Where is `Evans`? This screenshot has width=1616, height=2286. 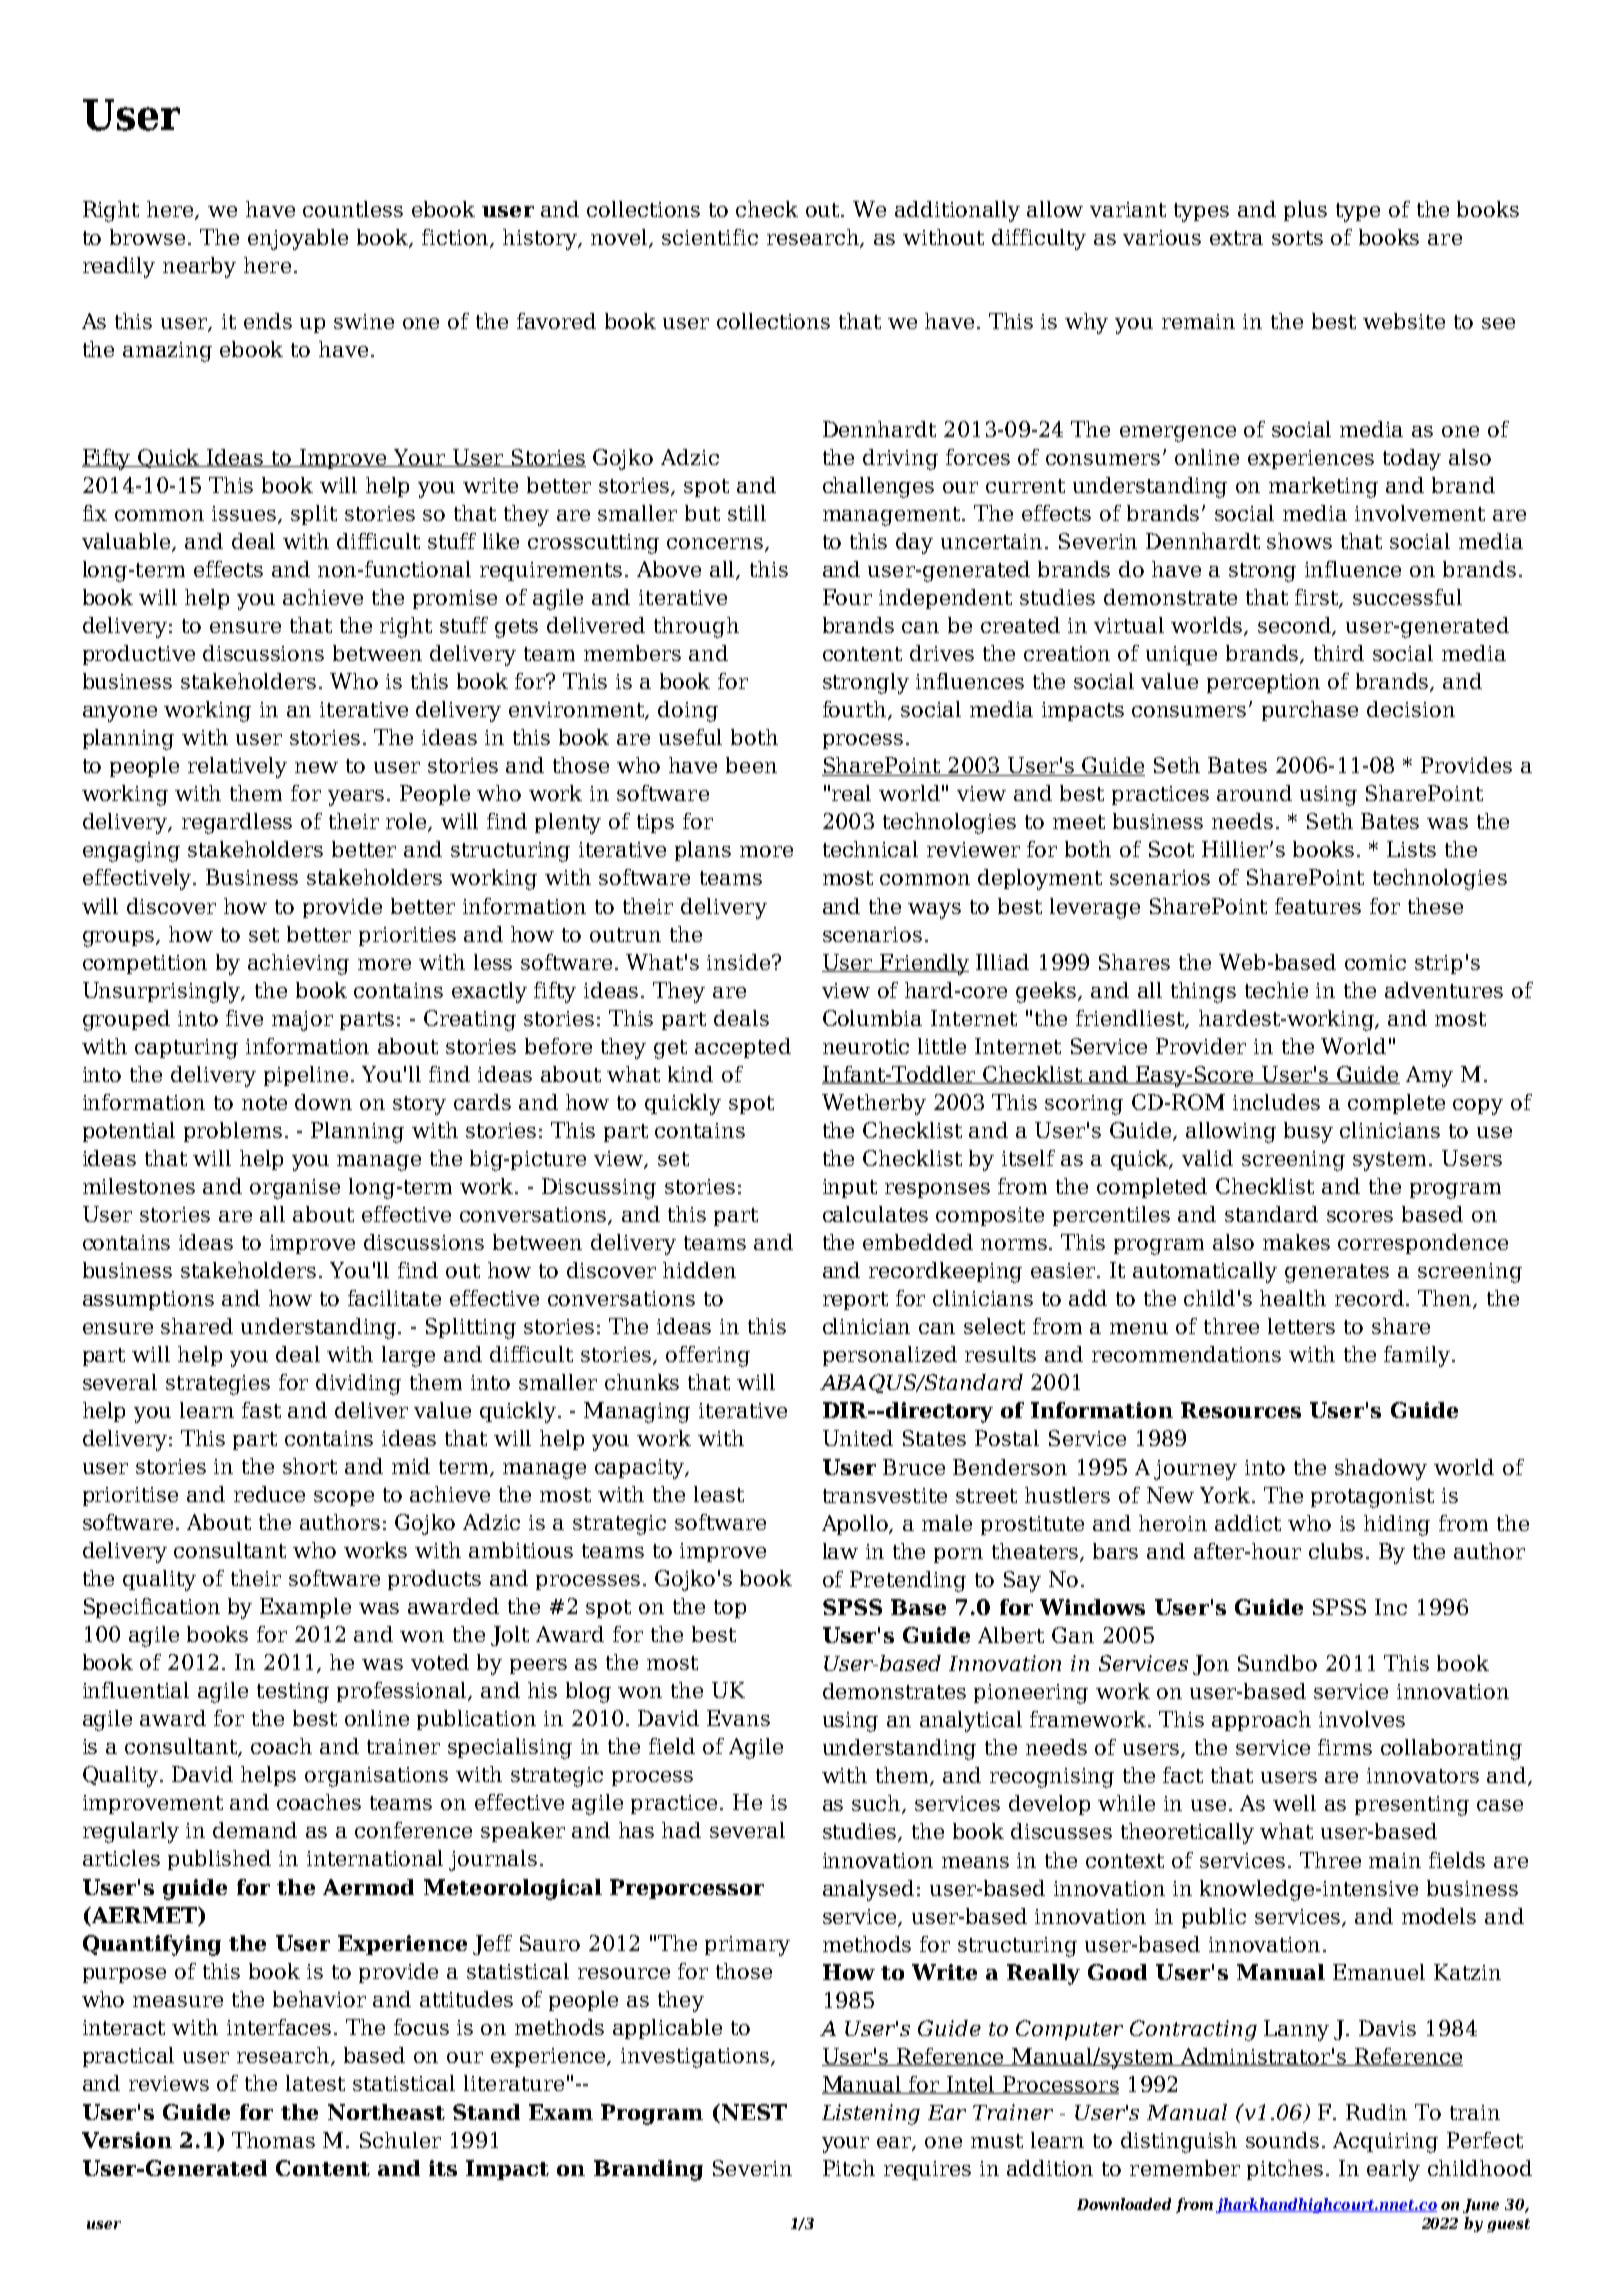
Evans is located at coordinates (738, 1718).
